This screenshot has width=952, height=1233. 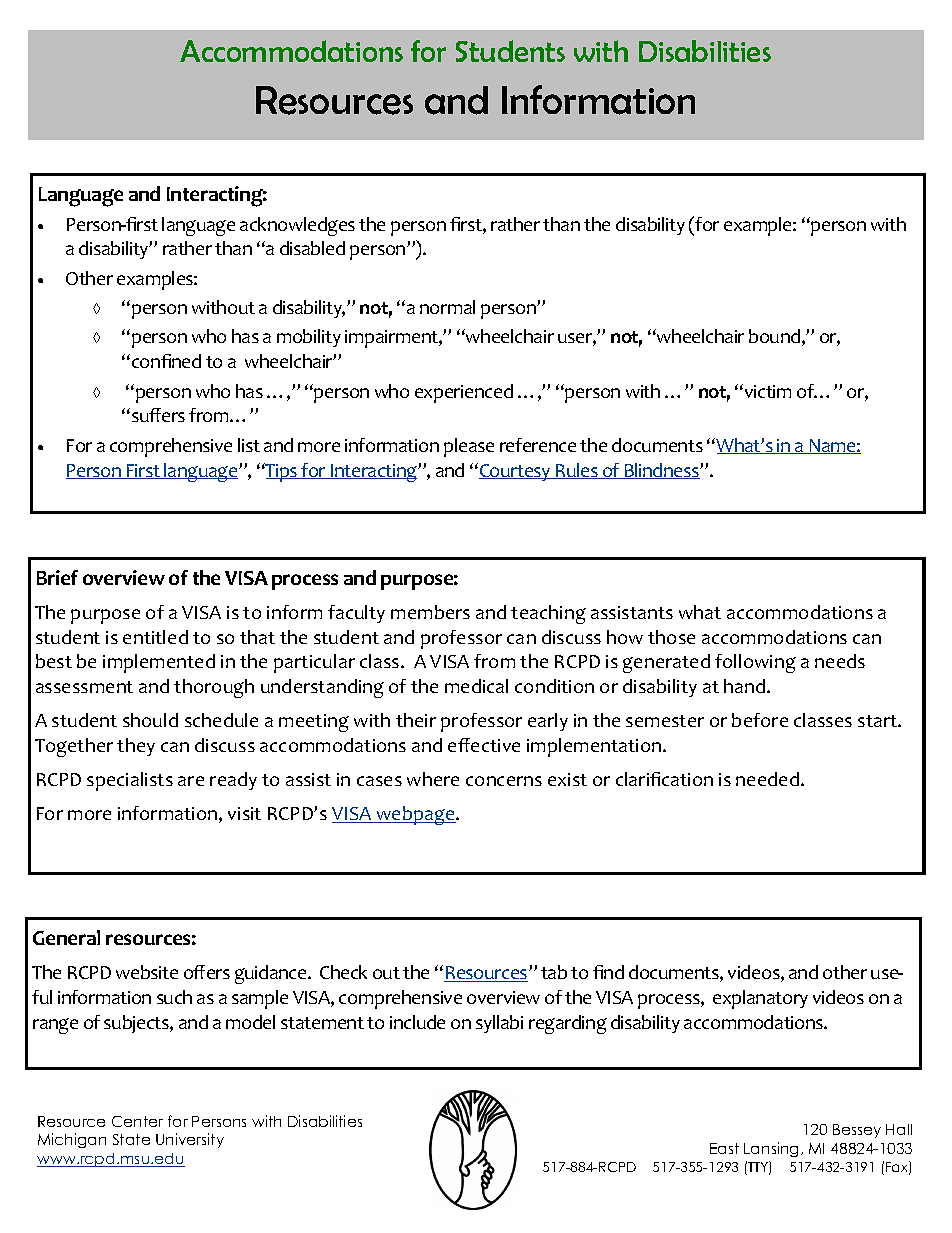 I want to click on bound, so click(x=776, y=337).
